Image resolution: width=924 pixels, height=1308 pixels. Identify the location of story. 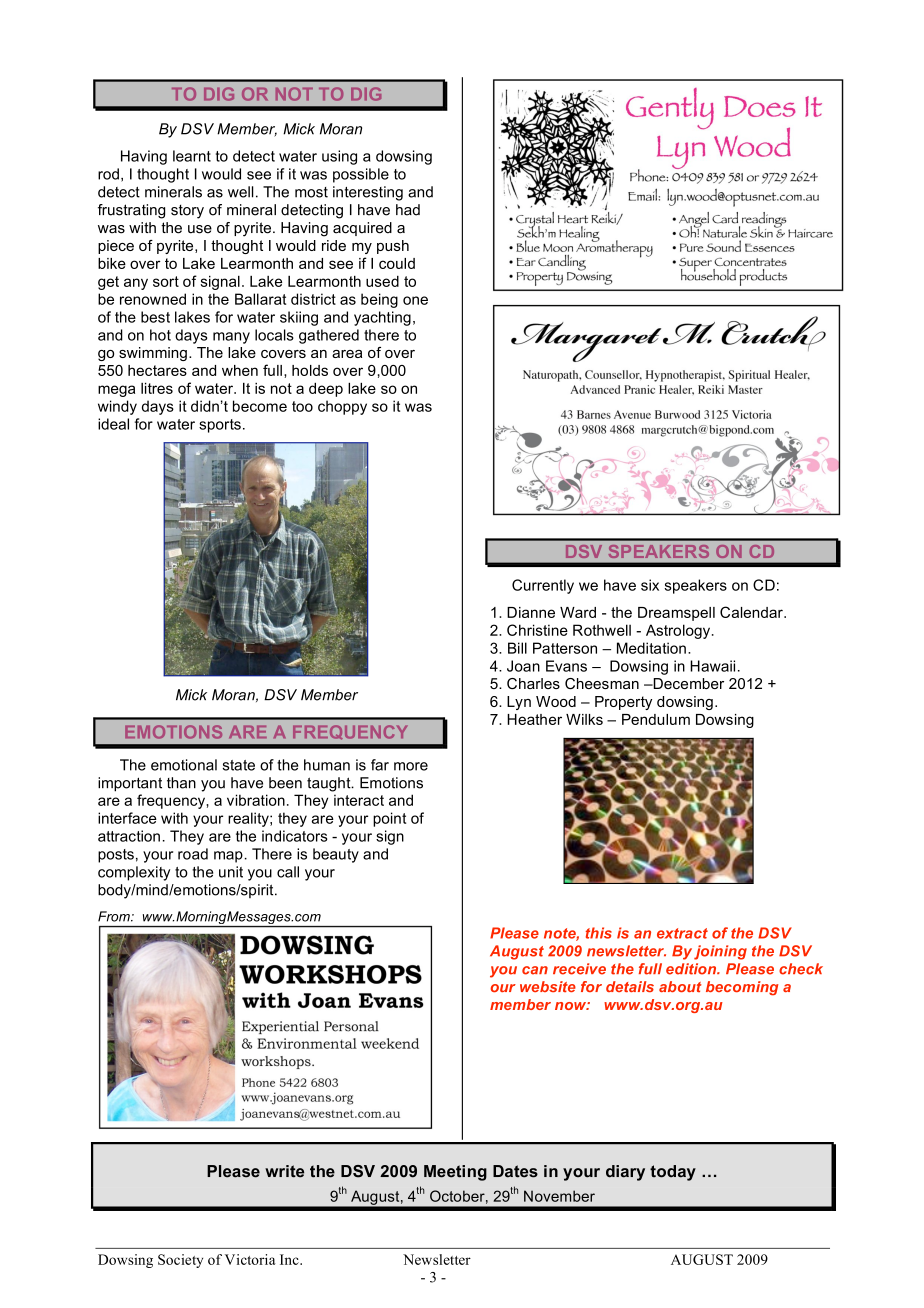
(187, 212).
